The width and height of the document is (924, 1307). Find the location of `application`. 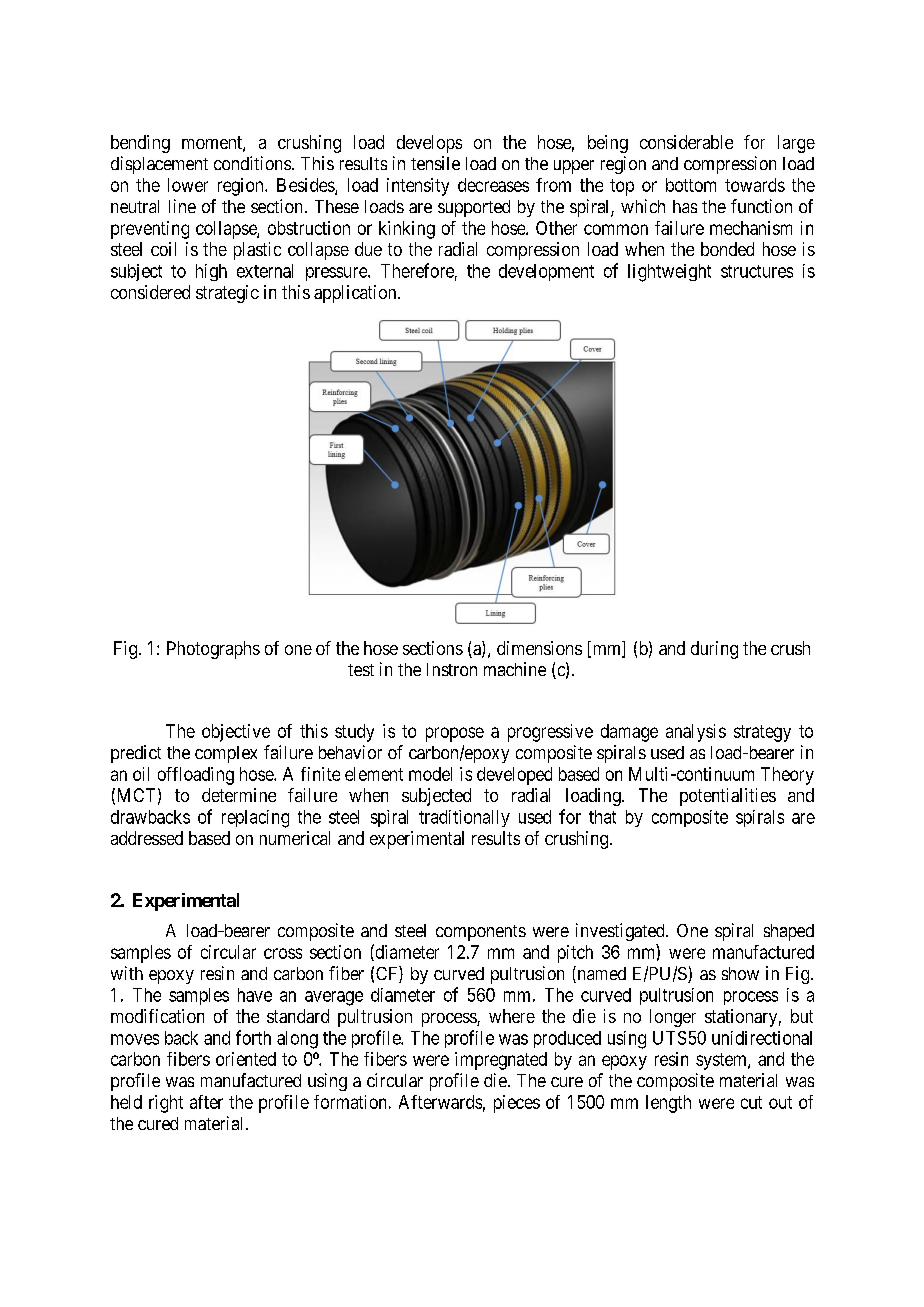

application is located at coordinates (356, 294).
